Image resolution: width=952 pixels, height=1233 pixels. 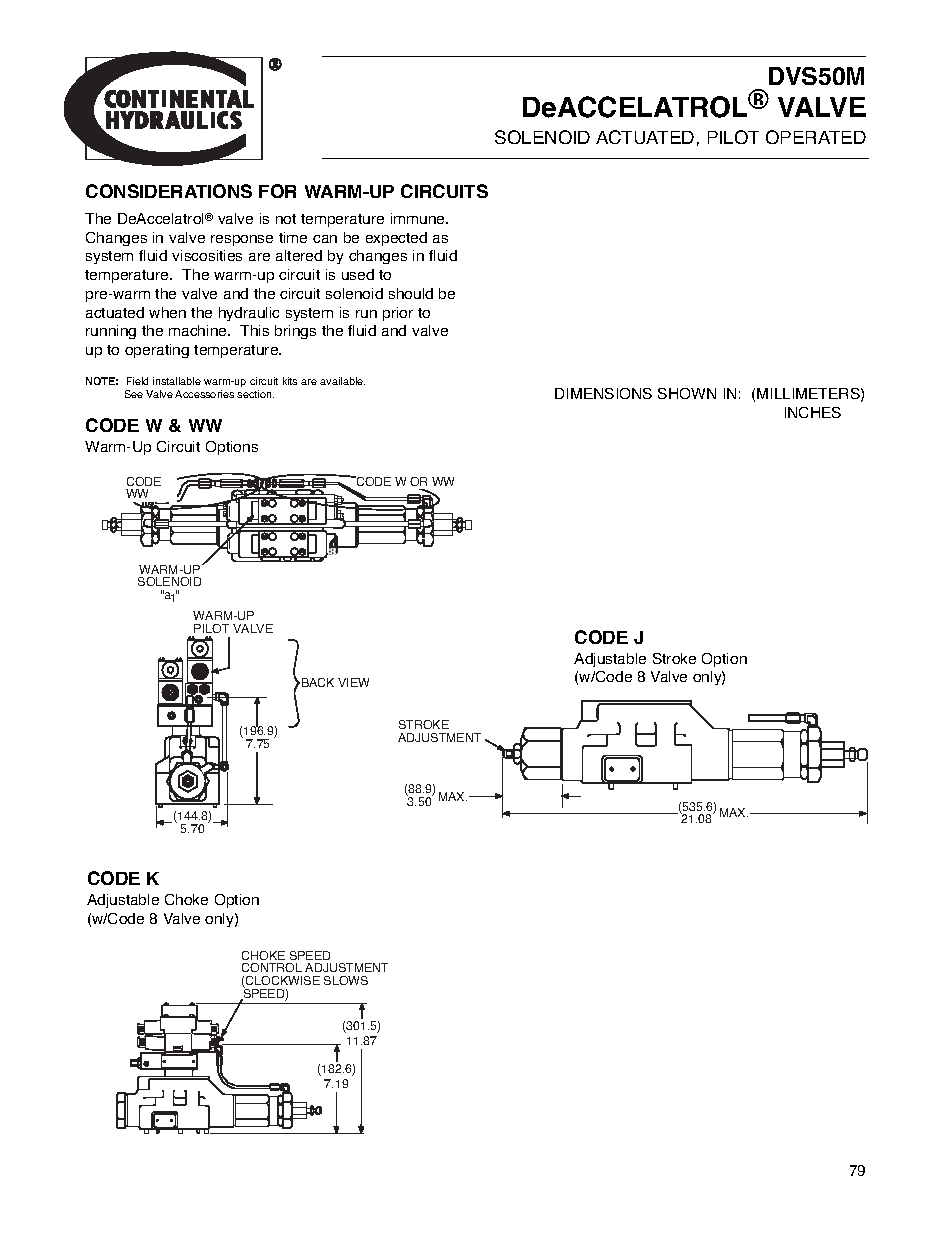 What do you see at coordinates (816, 137) in the screenshot?
I see `OPERATED` at bounding box center [816, 137].
